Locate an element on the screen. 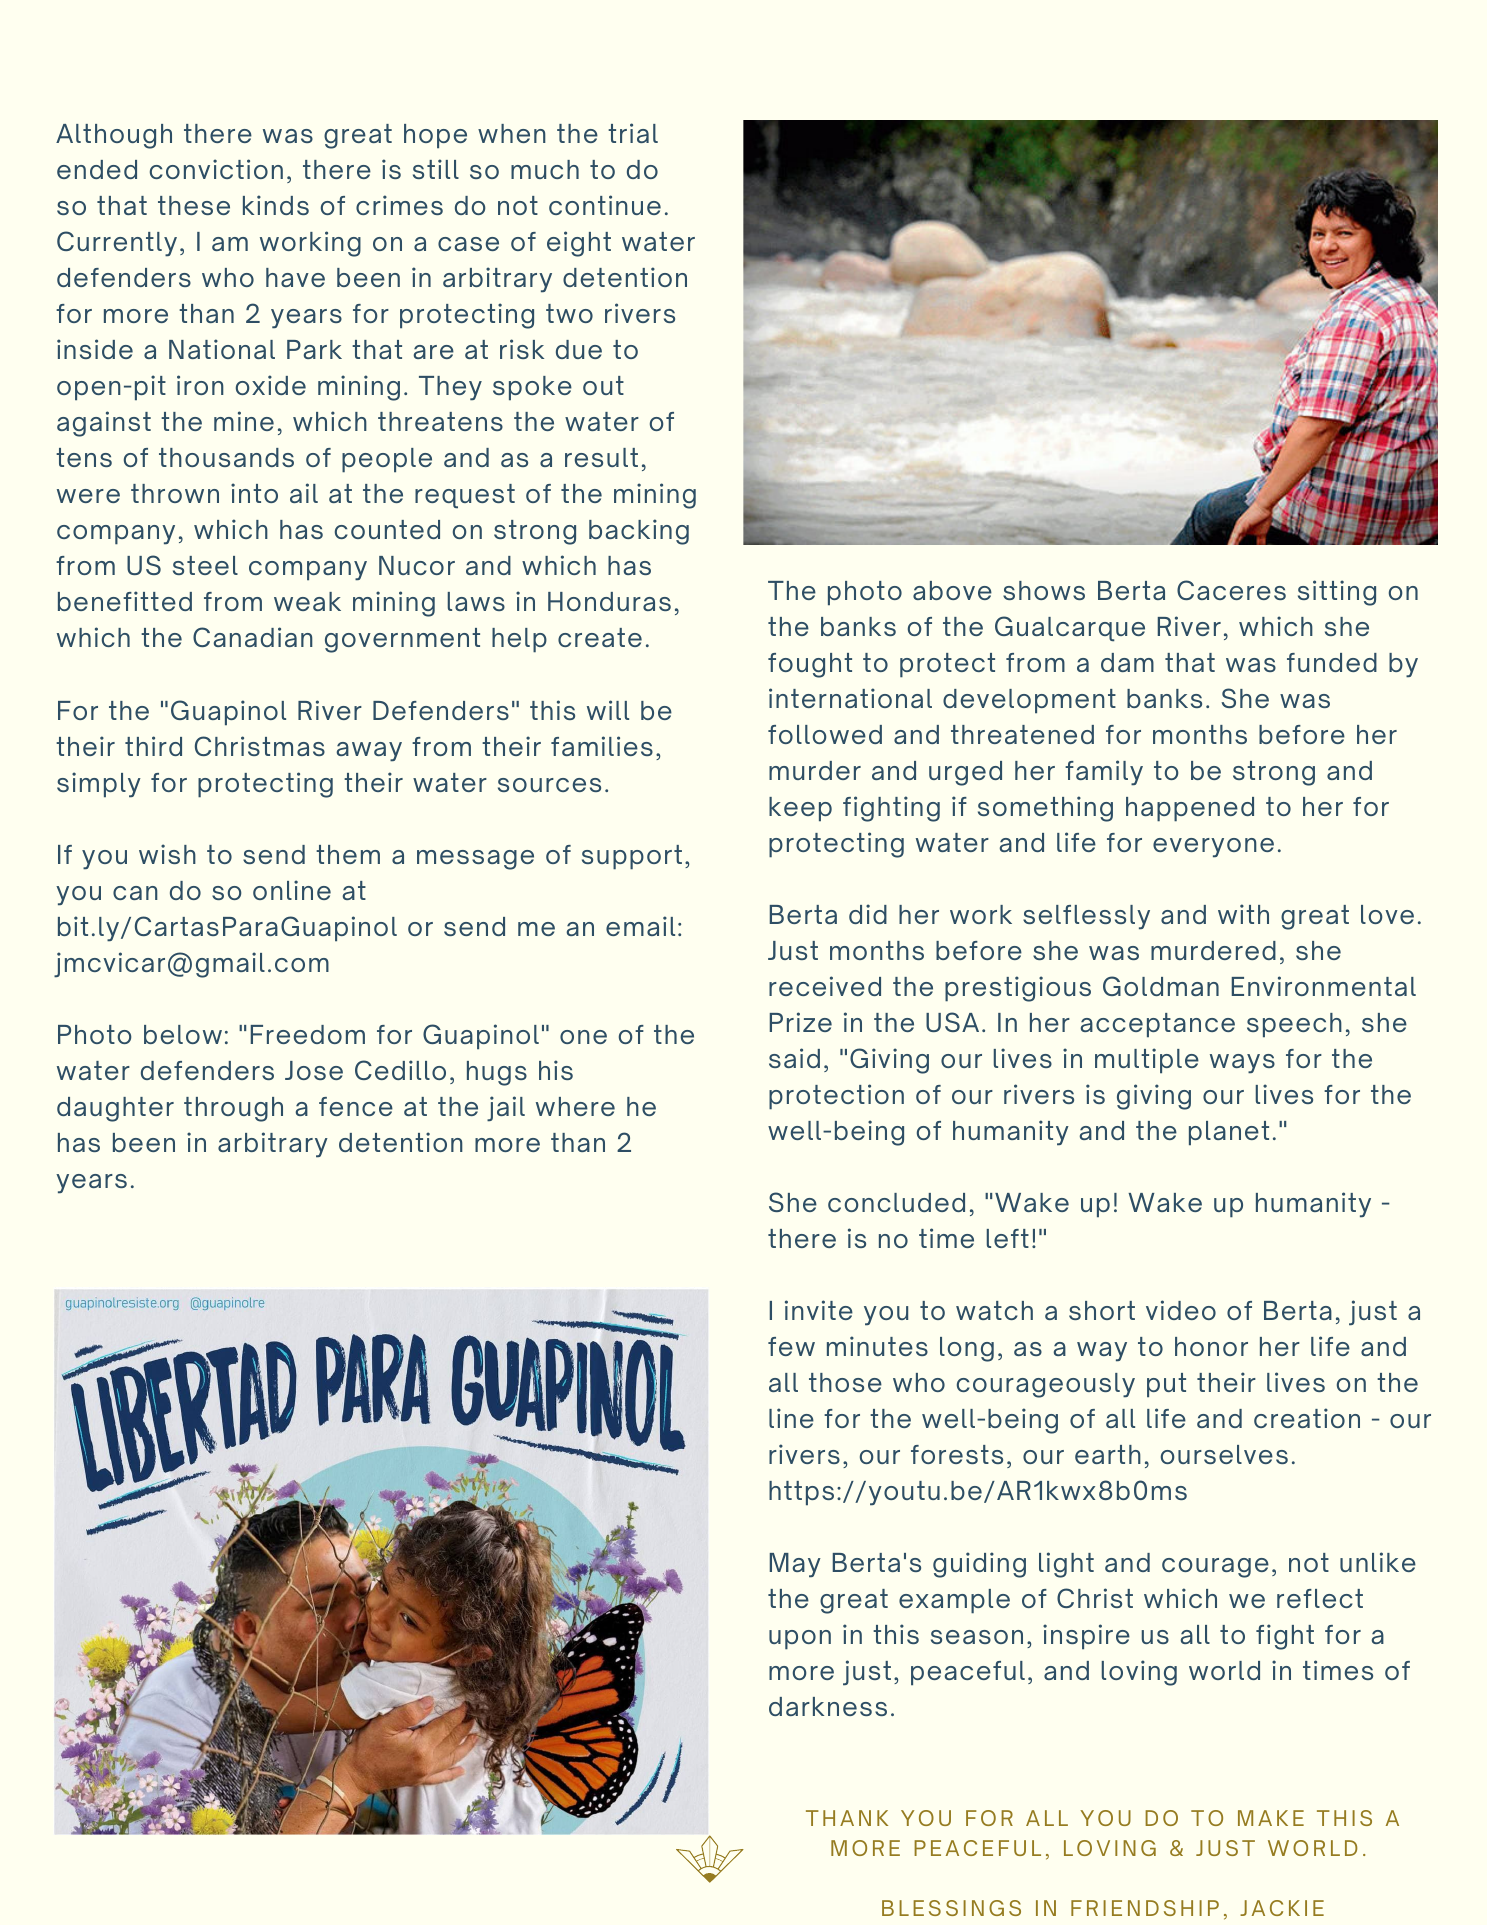  trial is located at coordinates (633, 133).
